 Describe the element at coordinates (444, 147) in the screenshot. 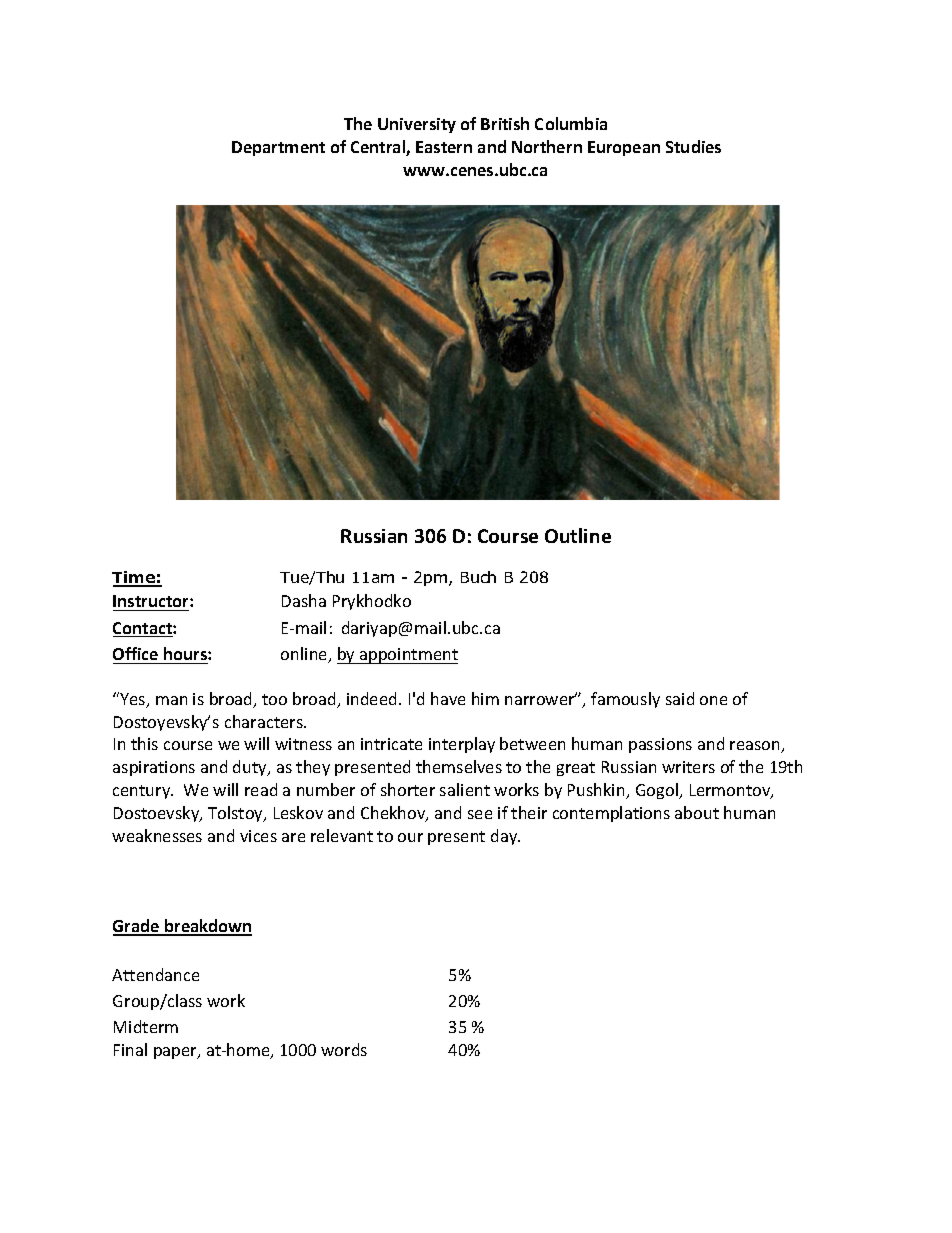

I see `Eastern` at that location.
